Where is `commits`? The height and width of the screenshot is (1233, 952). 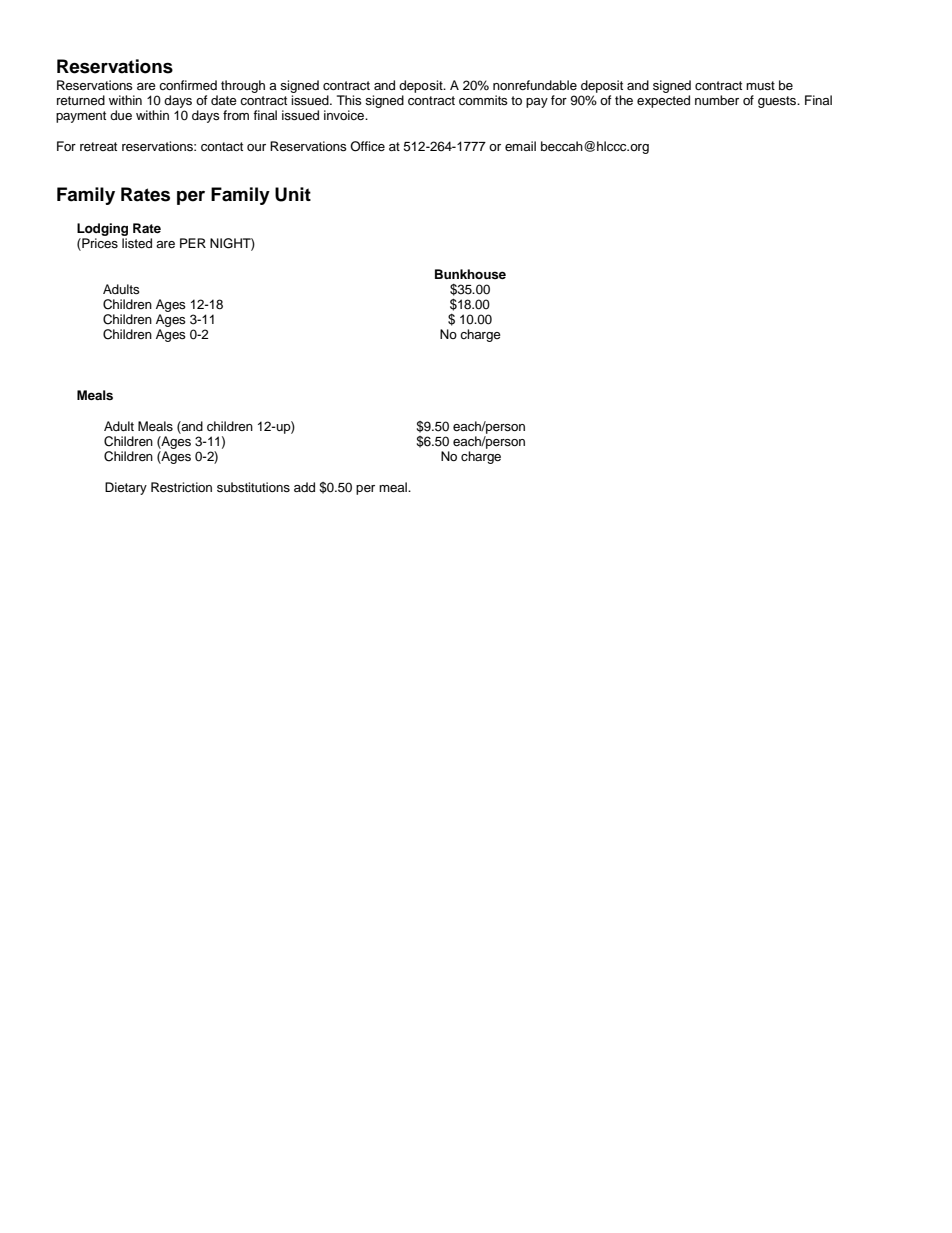
commits is located at coordinates (483, 100).
